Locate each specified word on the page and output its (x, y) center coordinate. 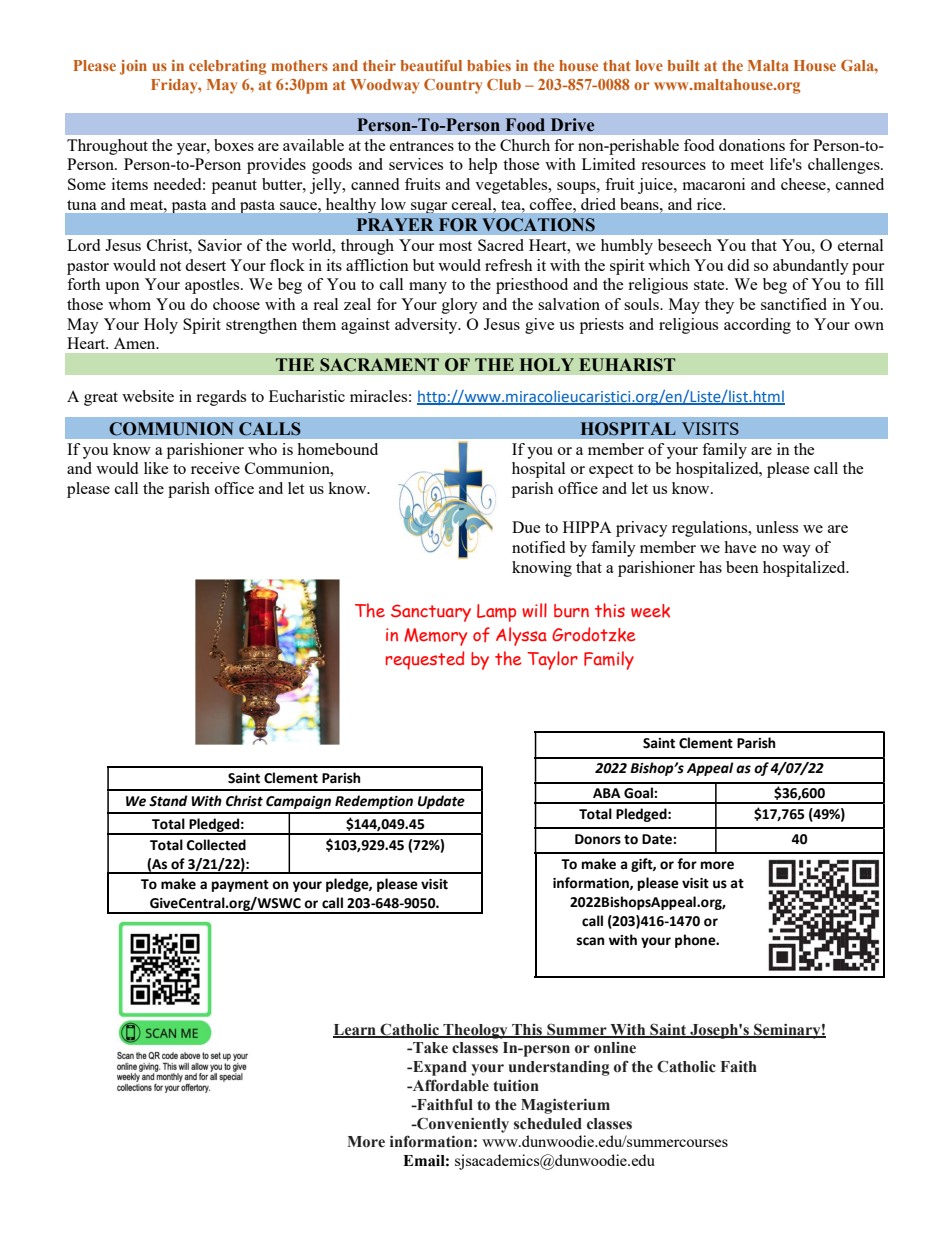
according (757, 326)
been (742, 567)
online (615, 1048)
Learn (355, 1030)
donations (752, 145)
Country (453, 86)
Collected (216, 845)
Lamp (496, 613)
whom (129, 304)
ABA (607, 793)
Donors (598, 839)
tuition (516, 1085)
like (156, 468)
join (133, 67)
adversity (427, 326)
